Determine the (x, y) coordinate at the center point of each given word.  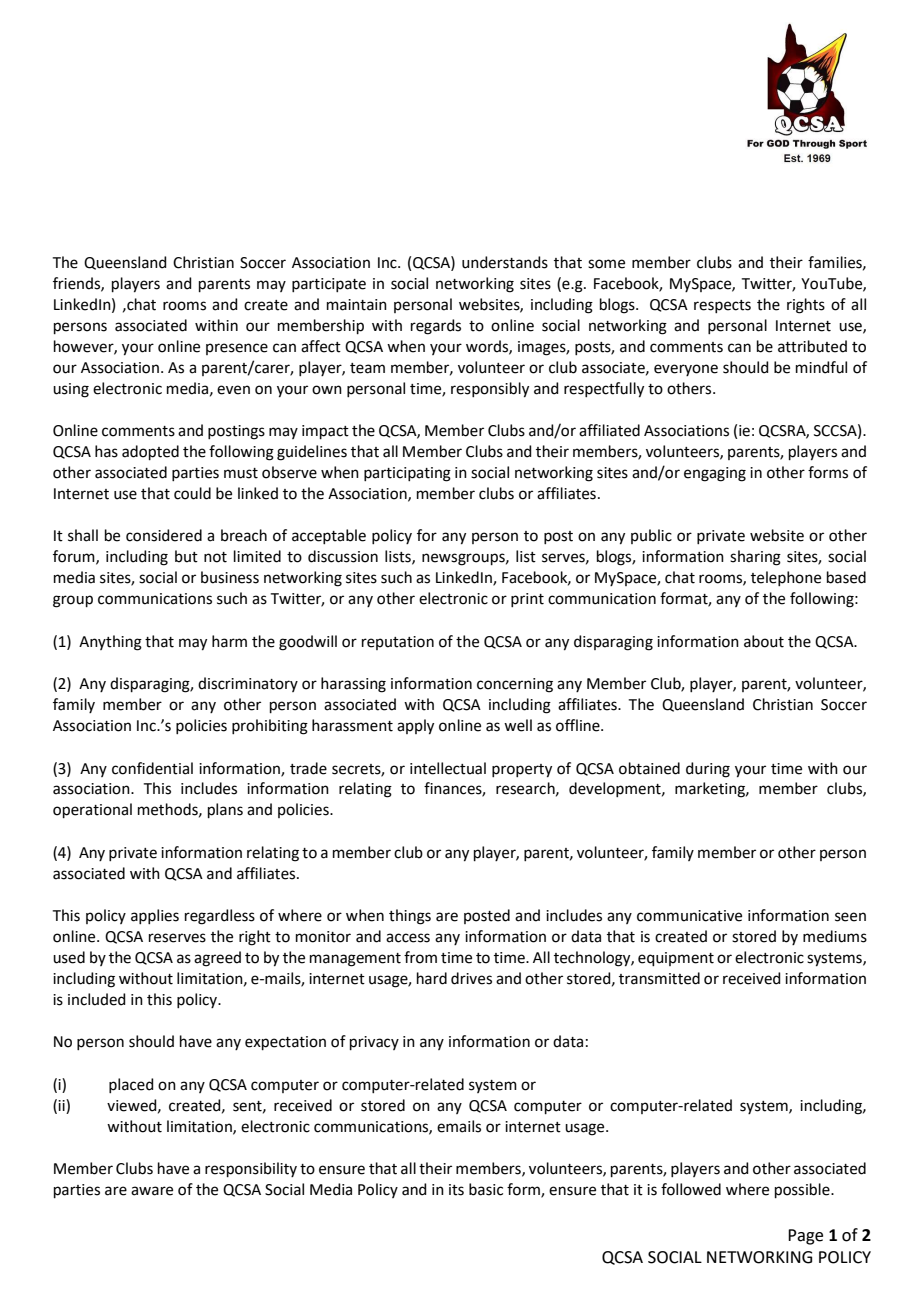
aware (152, 1191)
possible (803, 1190)
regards (436, 327)
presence (237, 349)
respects (722, 306)
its (456, 1190)
